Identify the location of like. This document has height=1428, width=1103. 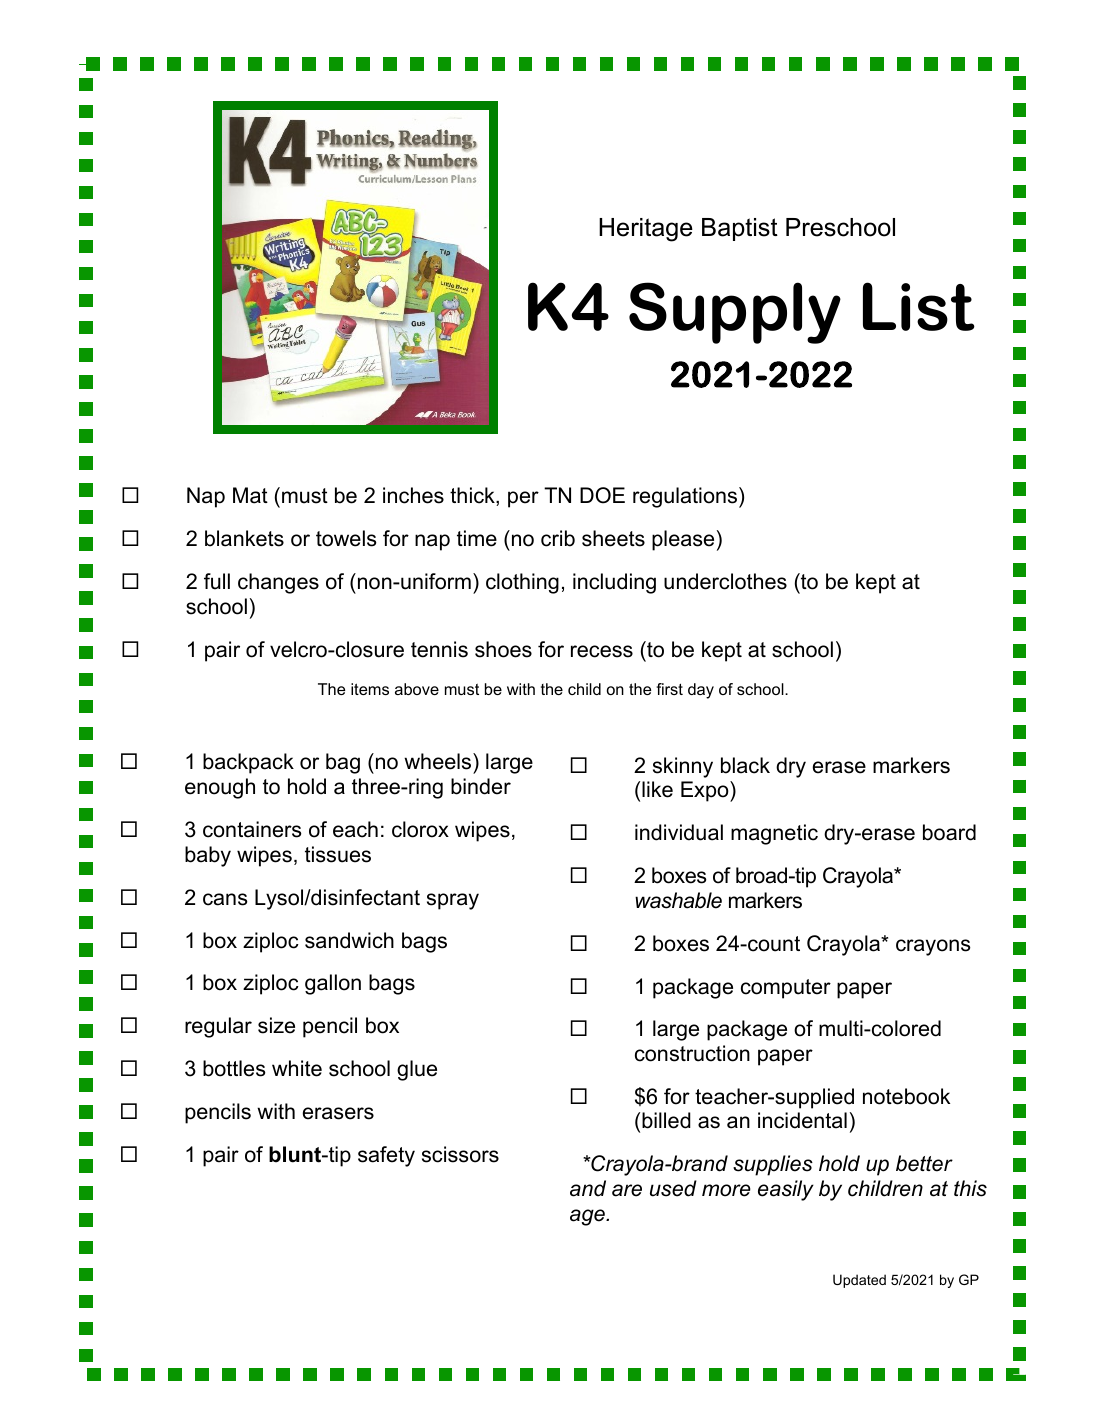
(657, 789).
